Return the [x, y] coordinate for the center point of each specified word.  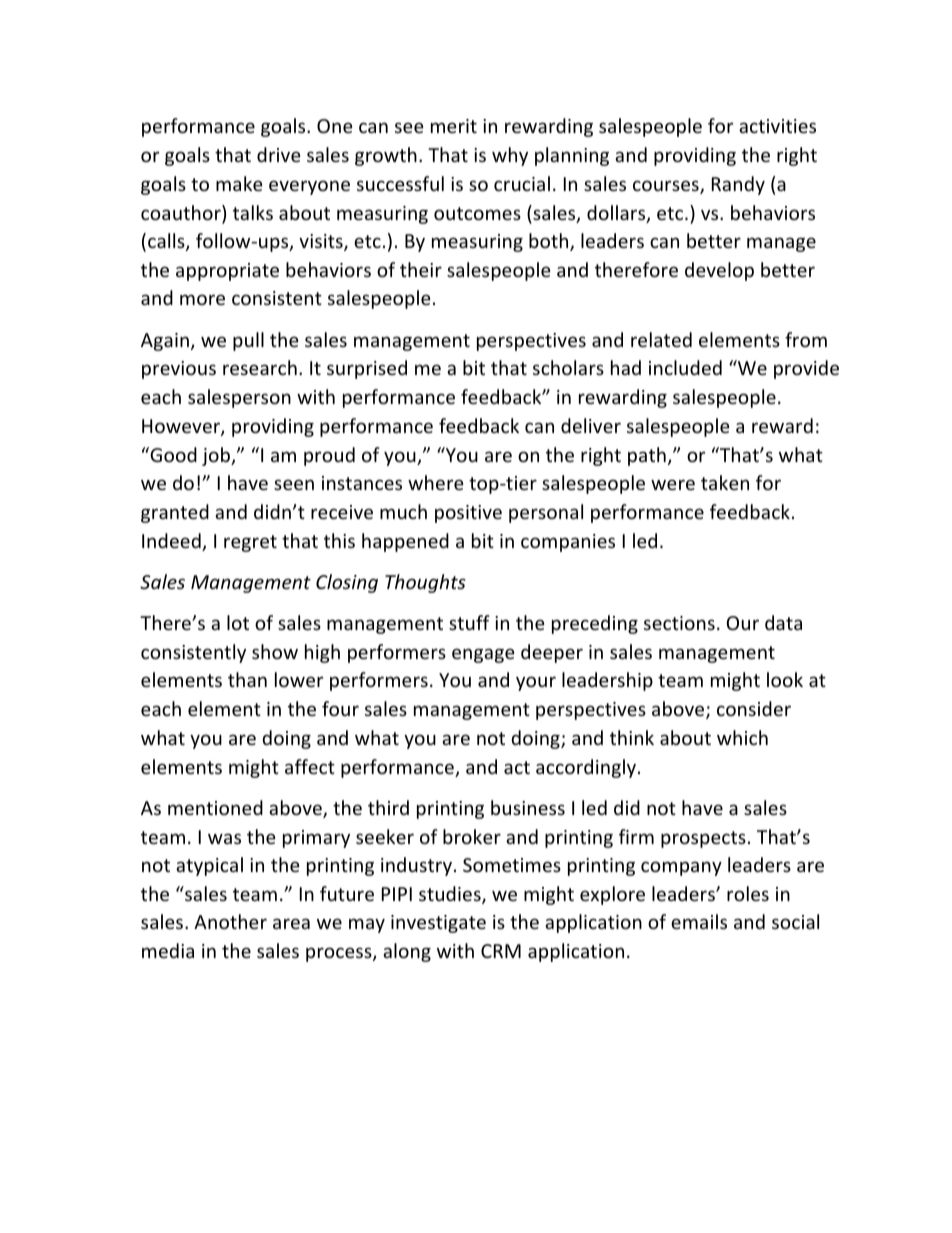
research [260, 367]
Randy [738, 185]
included [685, 367]
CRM [501, 951]
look [785, 679]
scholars [568, 367]
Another [230, 921]
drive [279, 154]
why [510, 156]
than [247, 679]
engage [483, 655]
